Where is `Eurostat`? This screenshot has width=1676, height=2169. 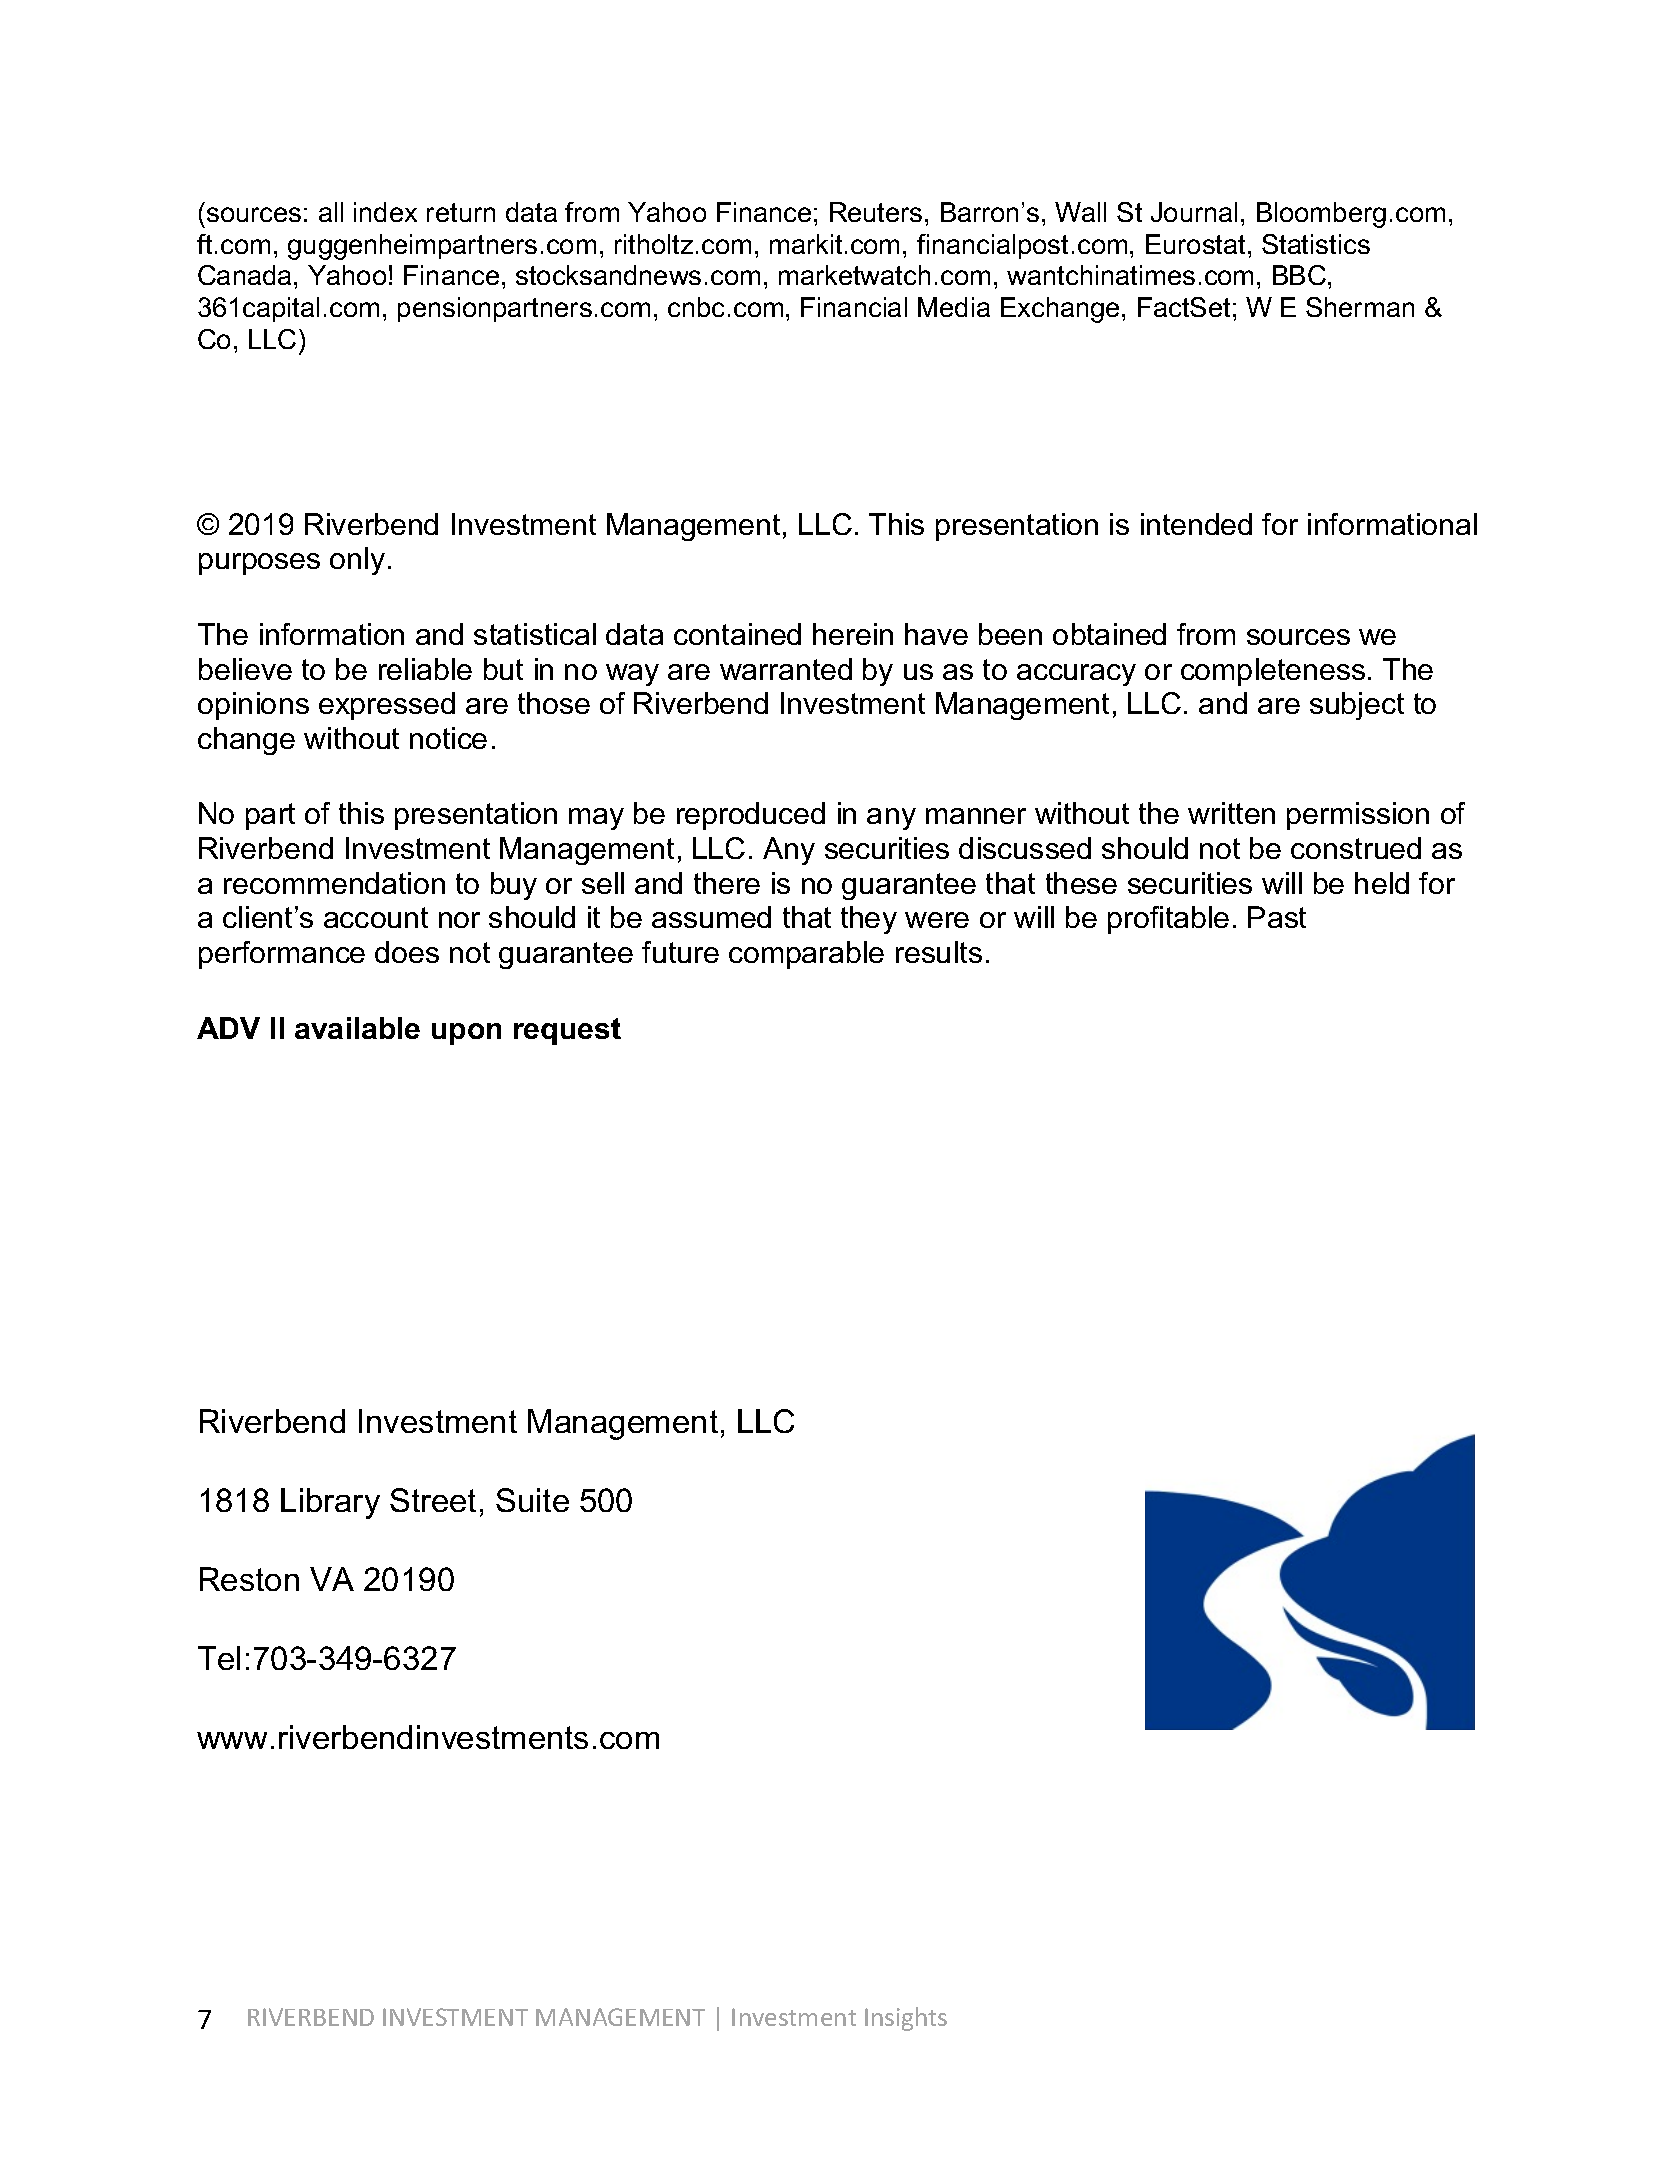 Eurostat is located at coordinates (1195, 244).
